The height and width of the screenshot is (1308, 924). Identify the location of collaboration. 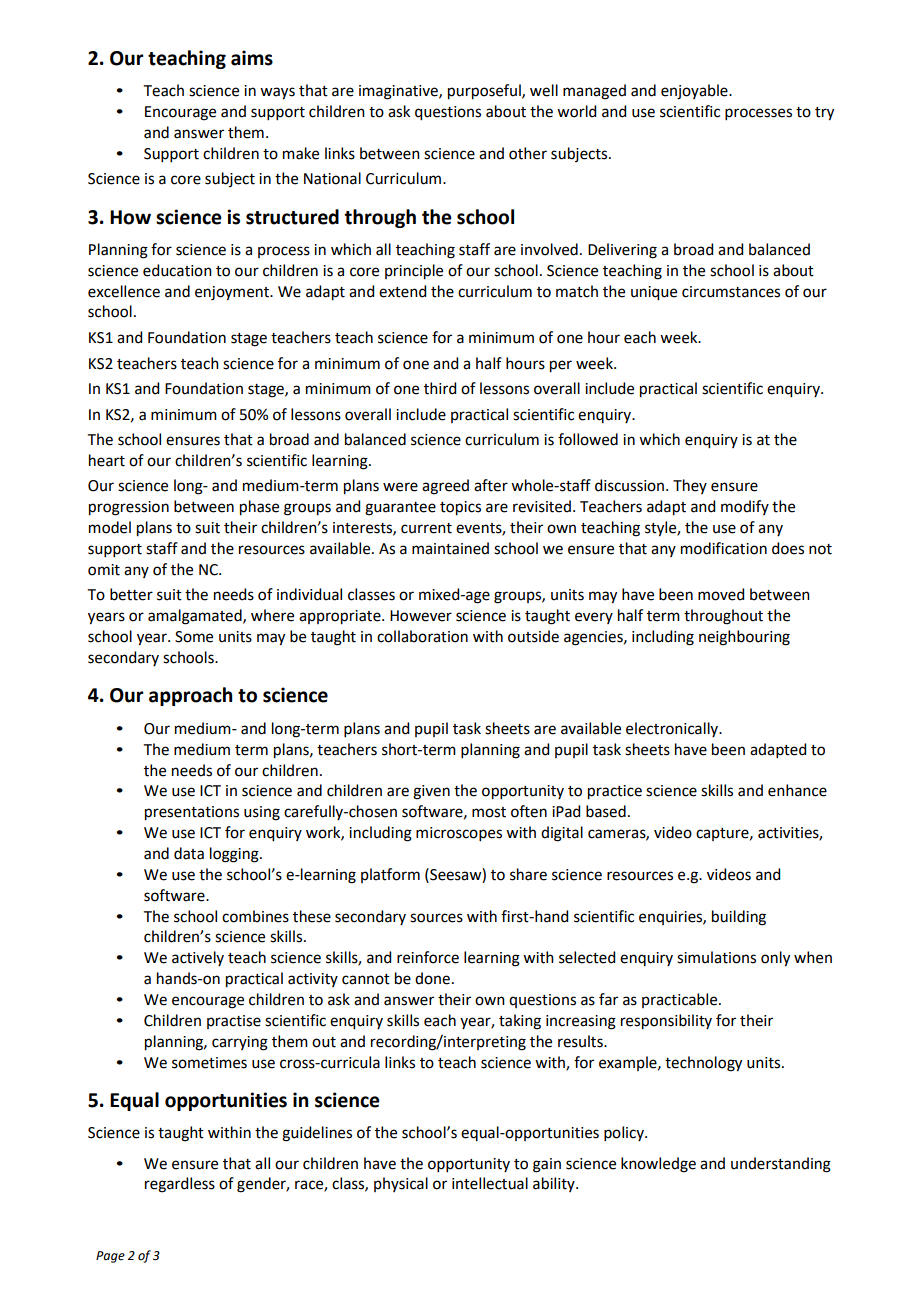
(422, 636).
